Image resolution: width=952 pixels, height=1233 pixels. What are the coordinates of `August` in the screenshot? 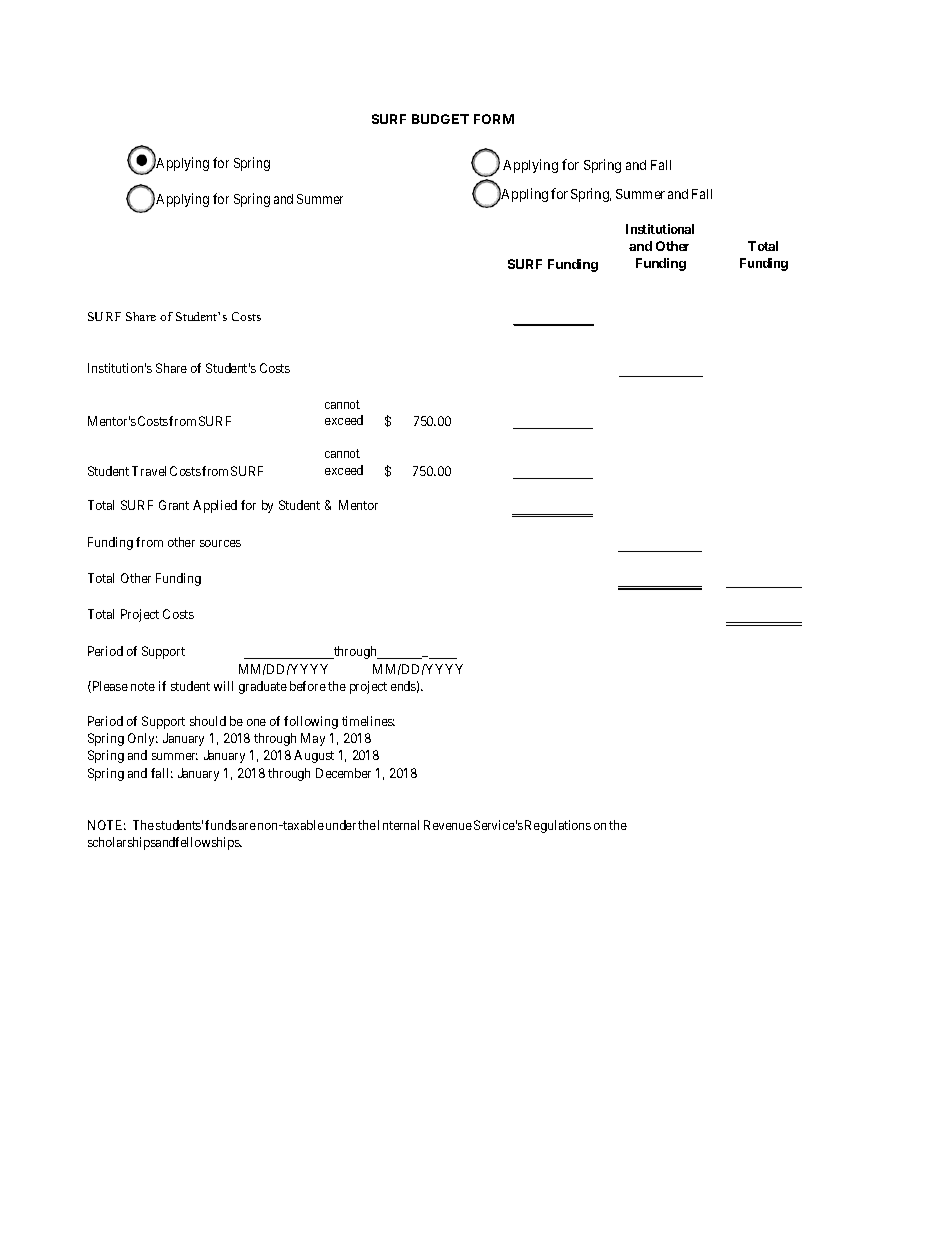 It's located at (314, 756).
